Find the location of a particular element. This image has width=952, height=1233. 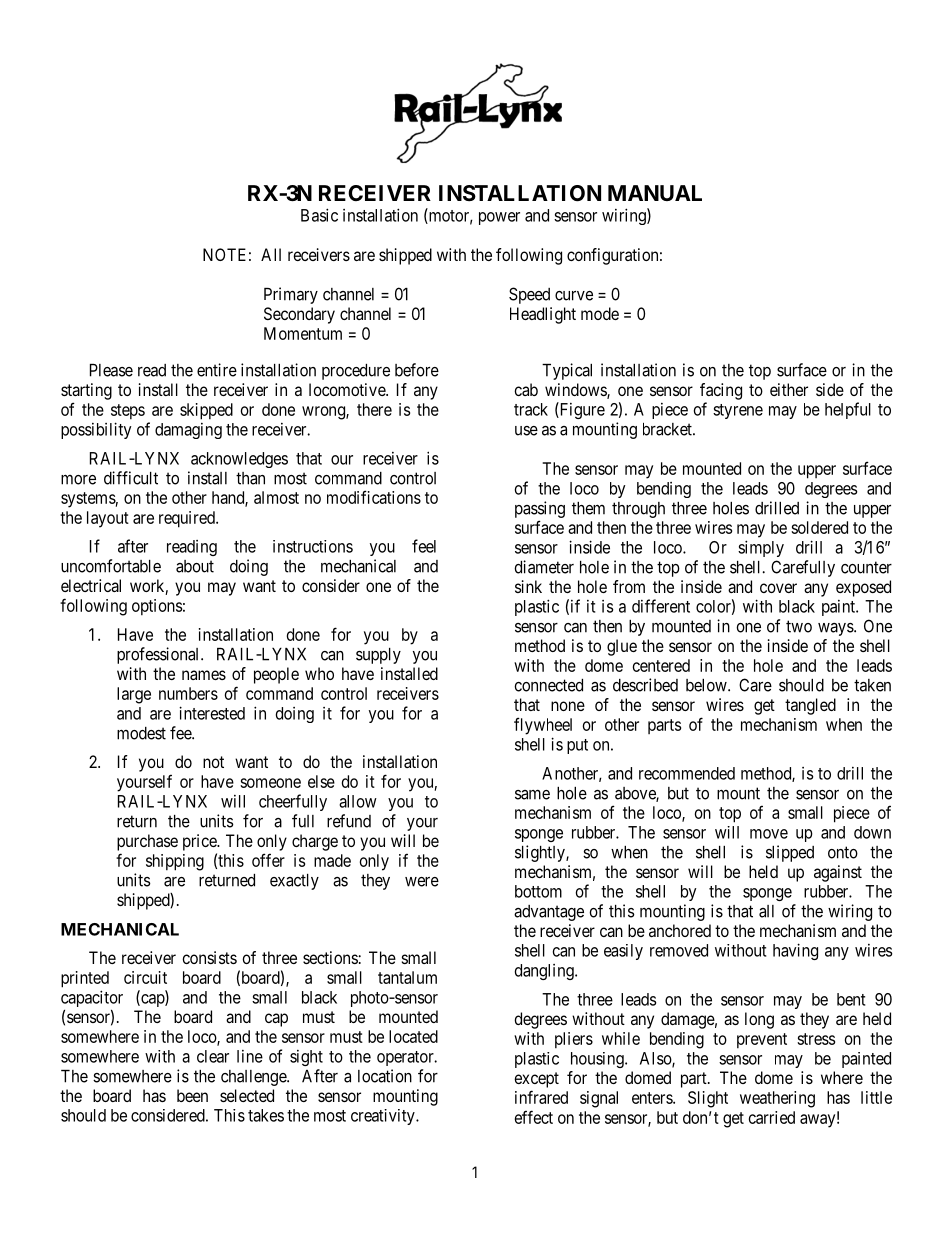

slipped is located at coordinates (790, 853).
